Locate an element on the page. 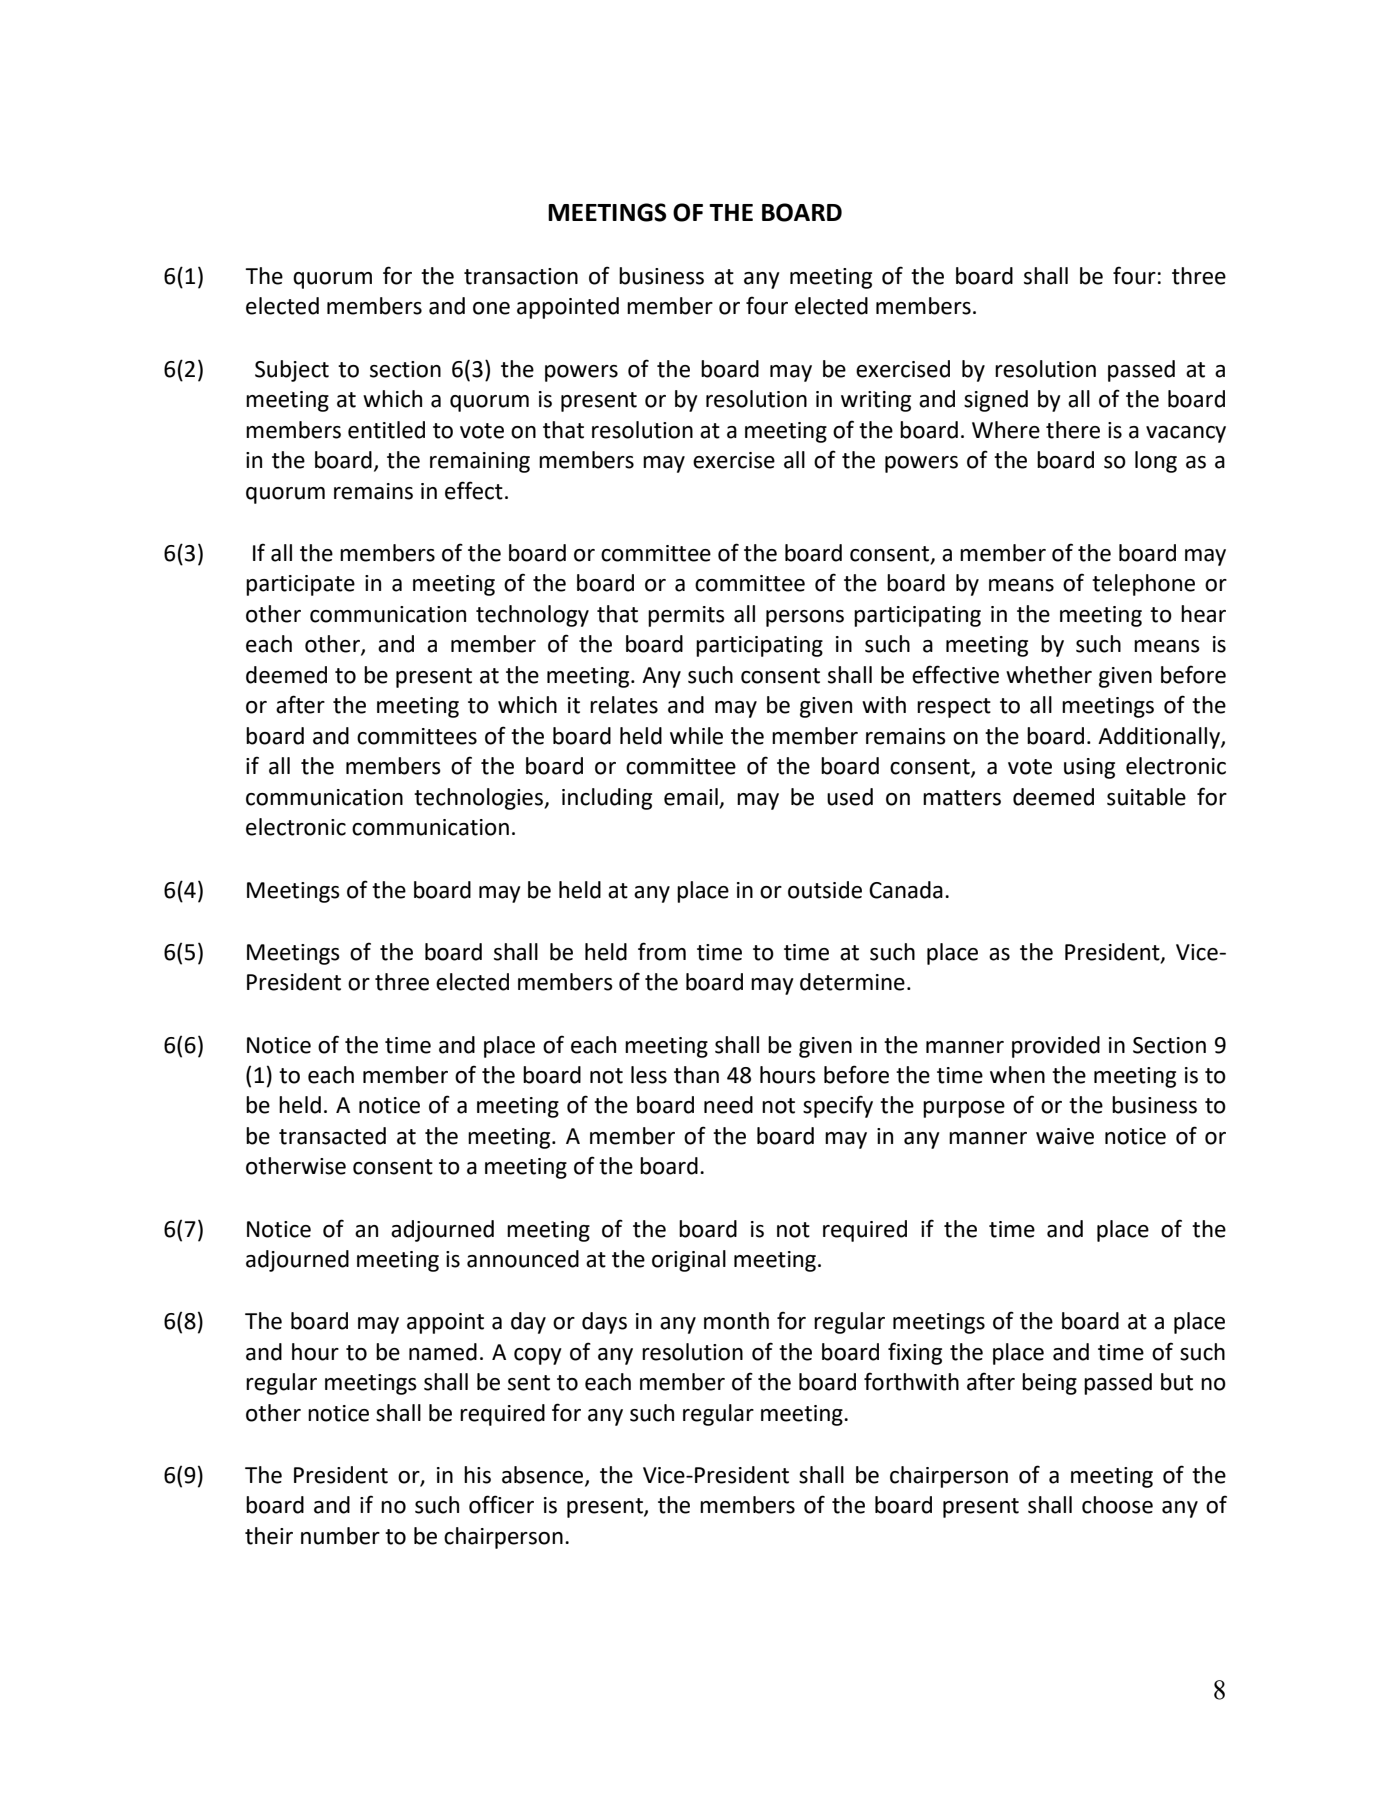  number is located at coordinates (340, 1536).
